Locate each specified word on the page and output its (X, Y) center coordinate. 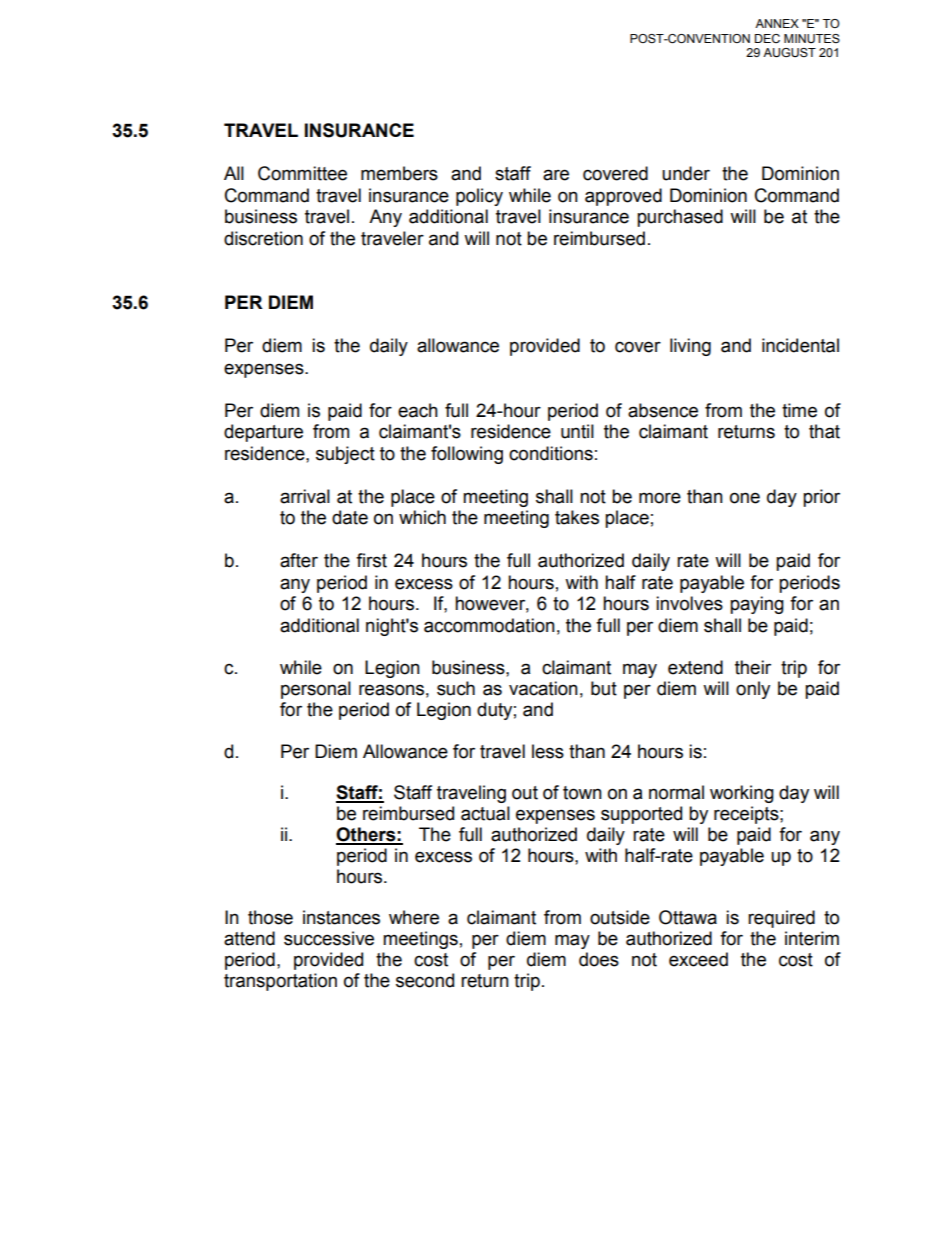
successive (329, 938)
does (599, 959)
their (753, 667)
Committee (302, 173)
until (577, 431)
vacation (543, 688)
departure (263, 433)
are (556, 175)
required (781, 919)
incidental (800, 345)
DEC (767, 38)
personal (316, 690)
